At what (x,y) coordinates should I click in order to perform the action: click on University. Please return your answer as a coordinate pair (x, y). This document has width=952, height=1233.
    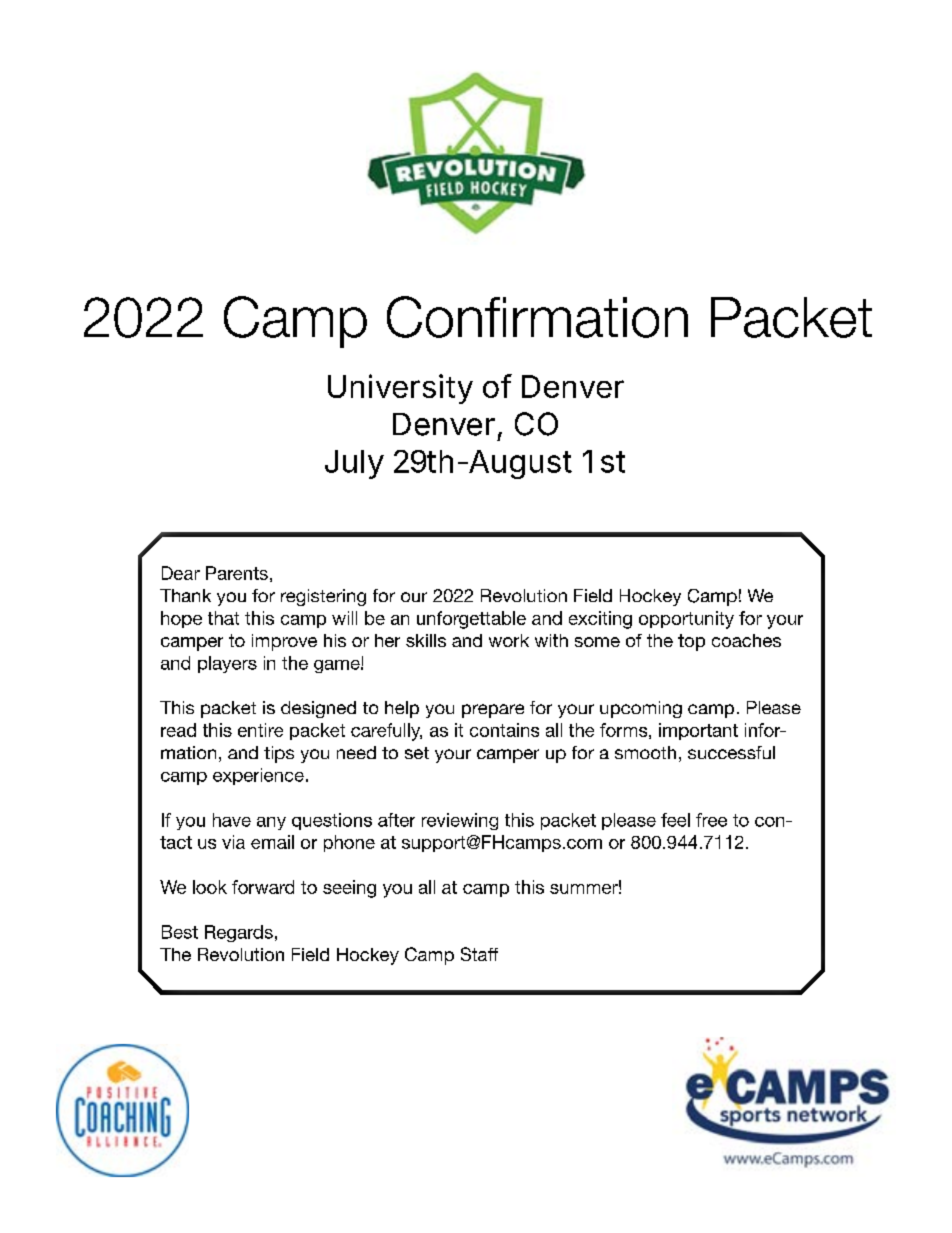
    Looking at the image, I should click on (400, 389).
